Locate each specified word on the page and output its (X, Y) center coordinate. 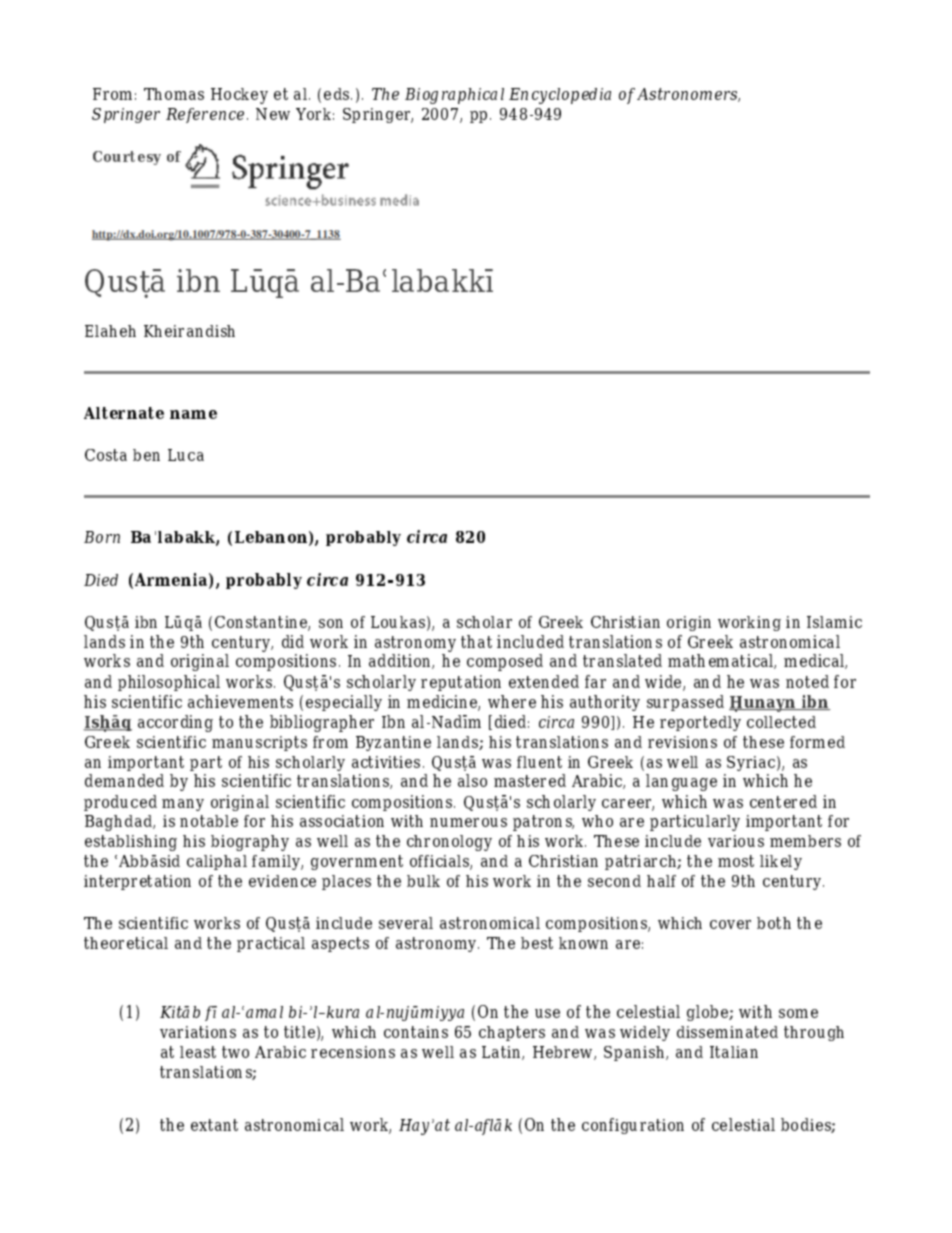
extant (214, 1125)
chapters (512, 1033)
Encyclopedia (560, 96)
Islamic (834, 622)
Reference (205, 115)
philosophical (169, 683)
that (476, 641)
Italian (734, 1052)
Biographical (454, 96)
